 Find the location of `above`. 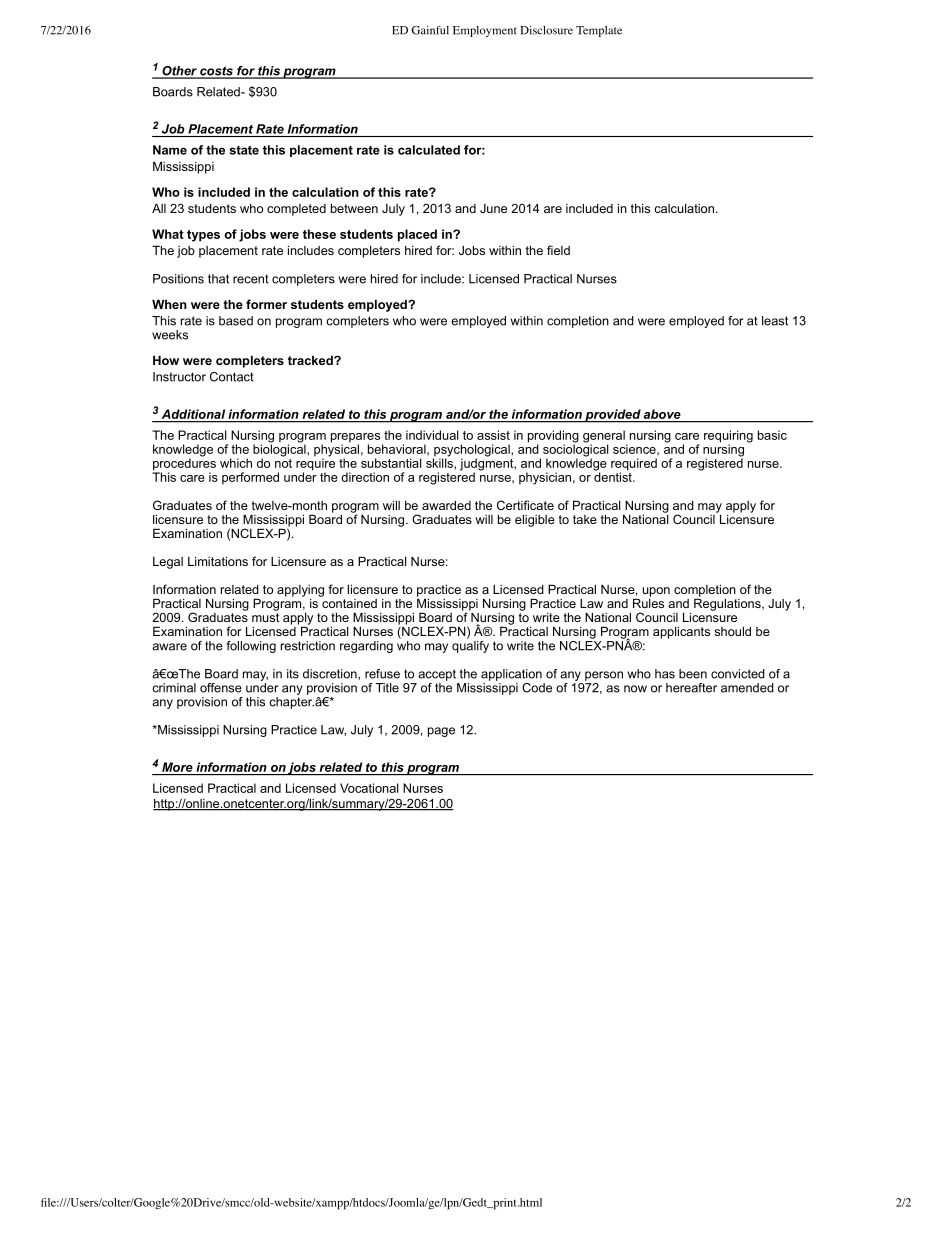

above is located at coordinates (662, 414).
